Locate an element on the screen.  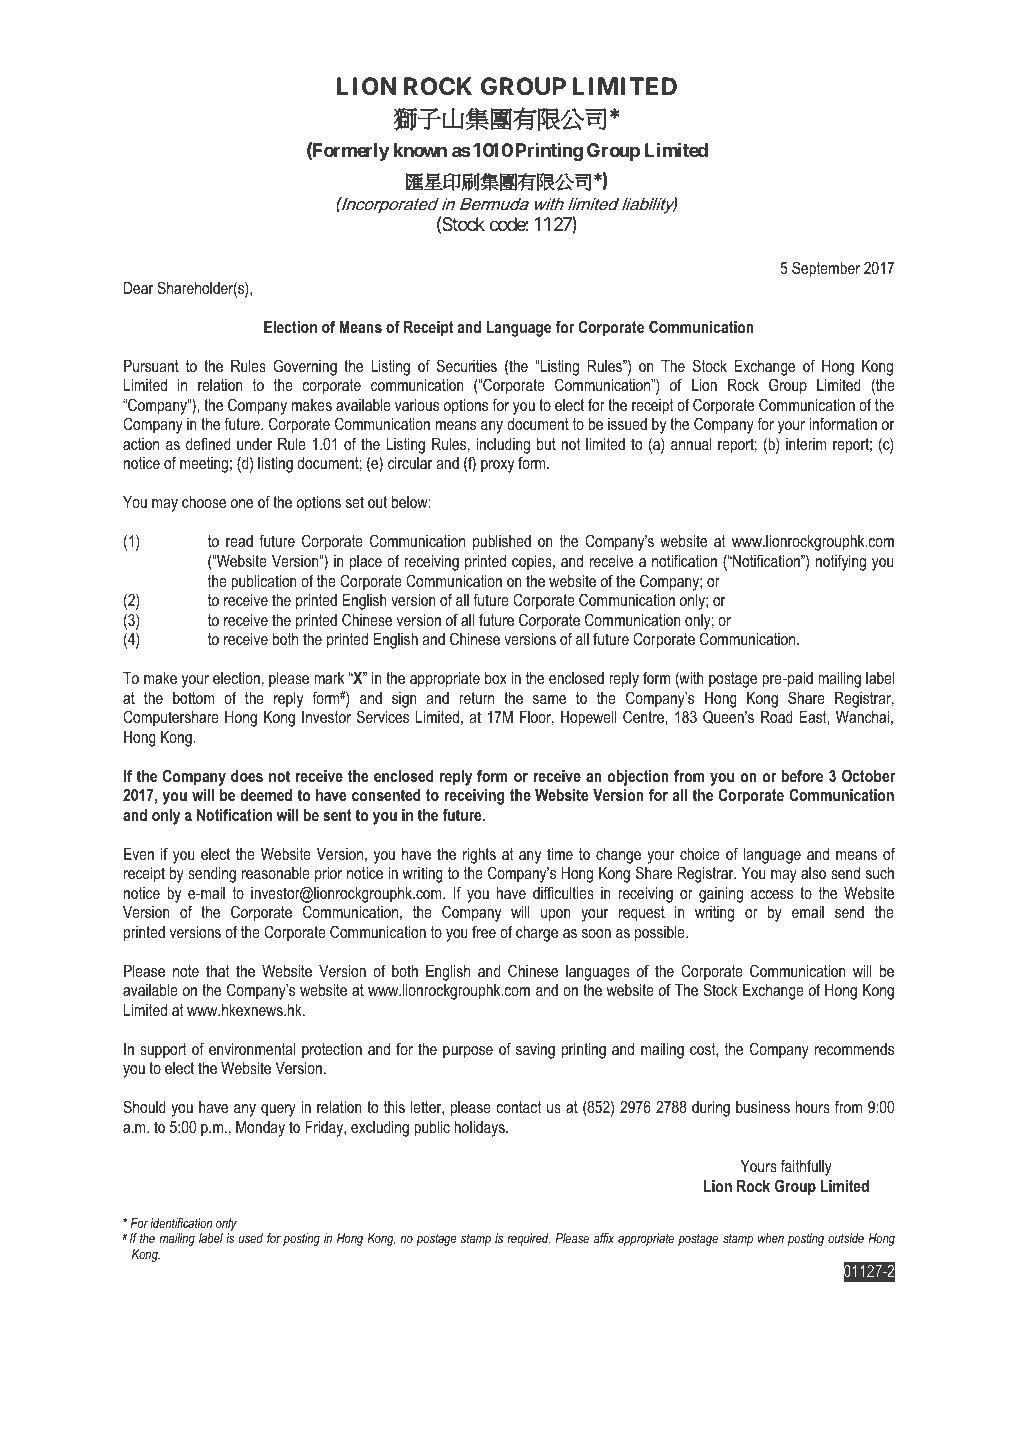
read is located at coordinates (239, 541).
